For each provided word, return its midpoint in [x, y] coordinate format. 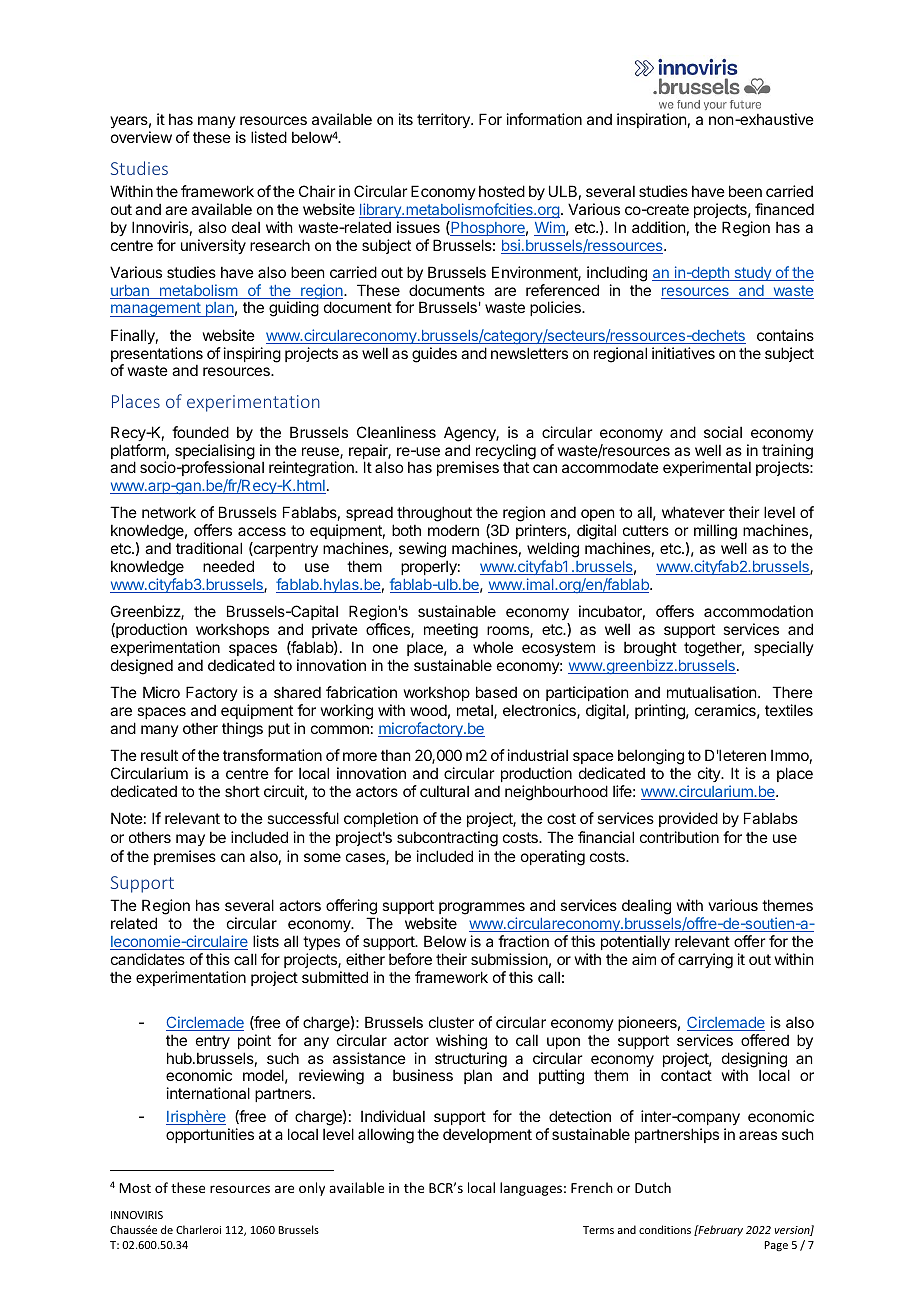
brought [650, 649]
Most [135, 1188]
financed [784, 209]
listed [269, 137]
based [496, 692]
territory [444, 120]
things [242, 730]
